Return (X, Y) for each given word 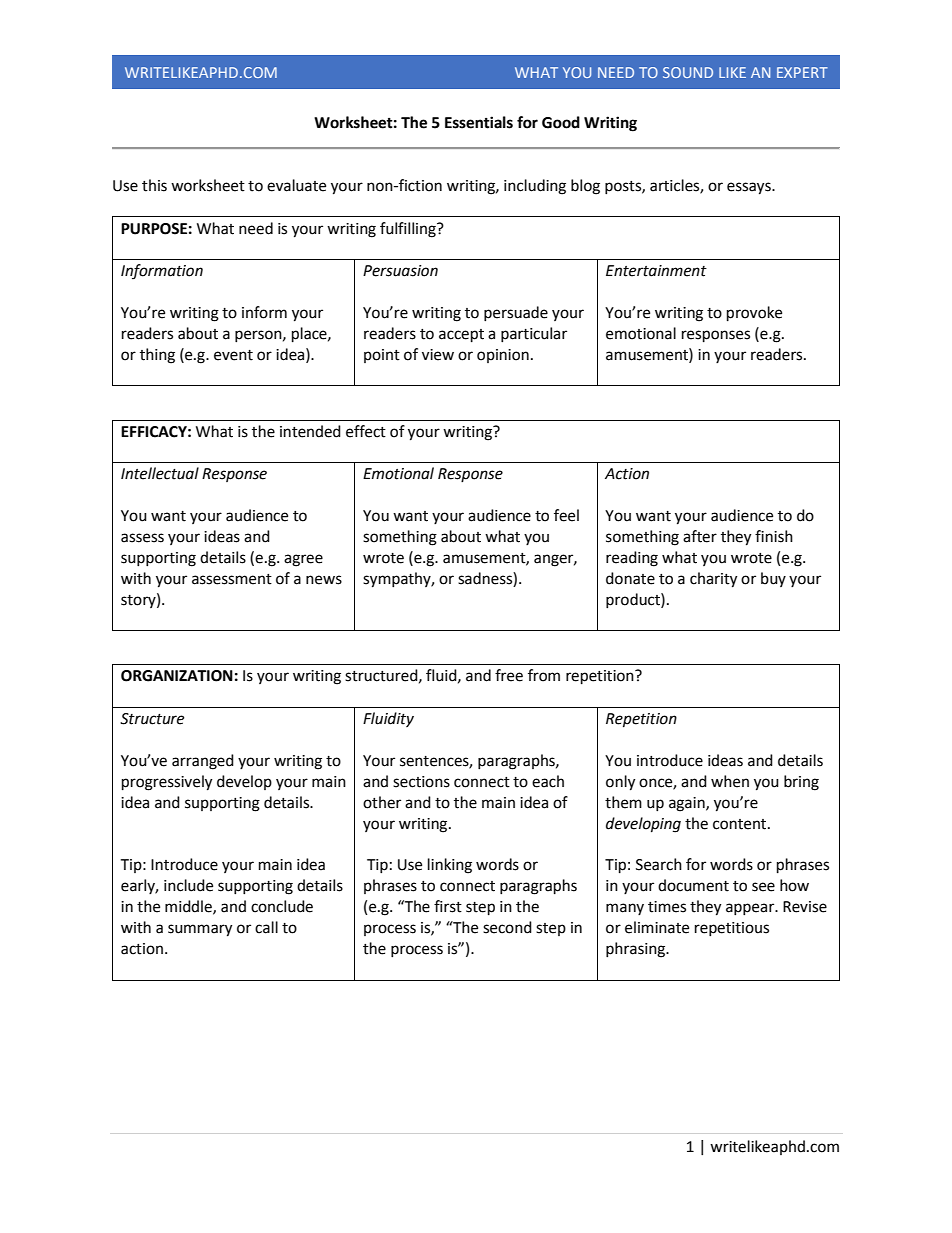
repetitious (732, 929)
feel (566, 515)
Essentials (479, 122)
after (700, 536)
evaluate (296, 185)
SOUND (688, 72)
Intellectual (160, 473)
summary (200, 930)
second (507, 927)
